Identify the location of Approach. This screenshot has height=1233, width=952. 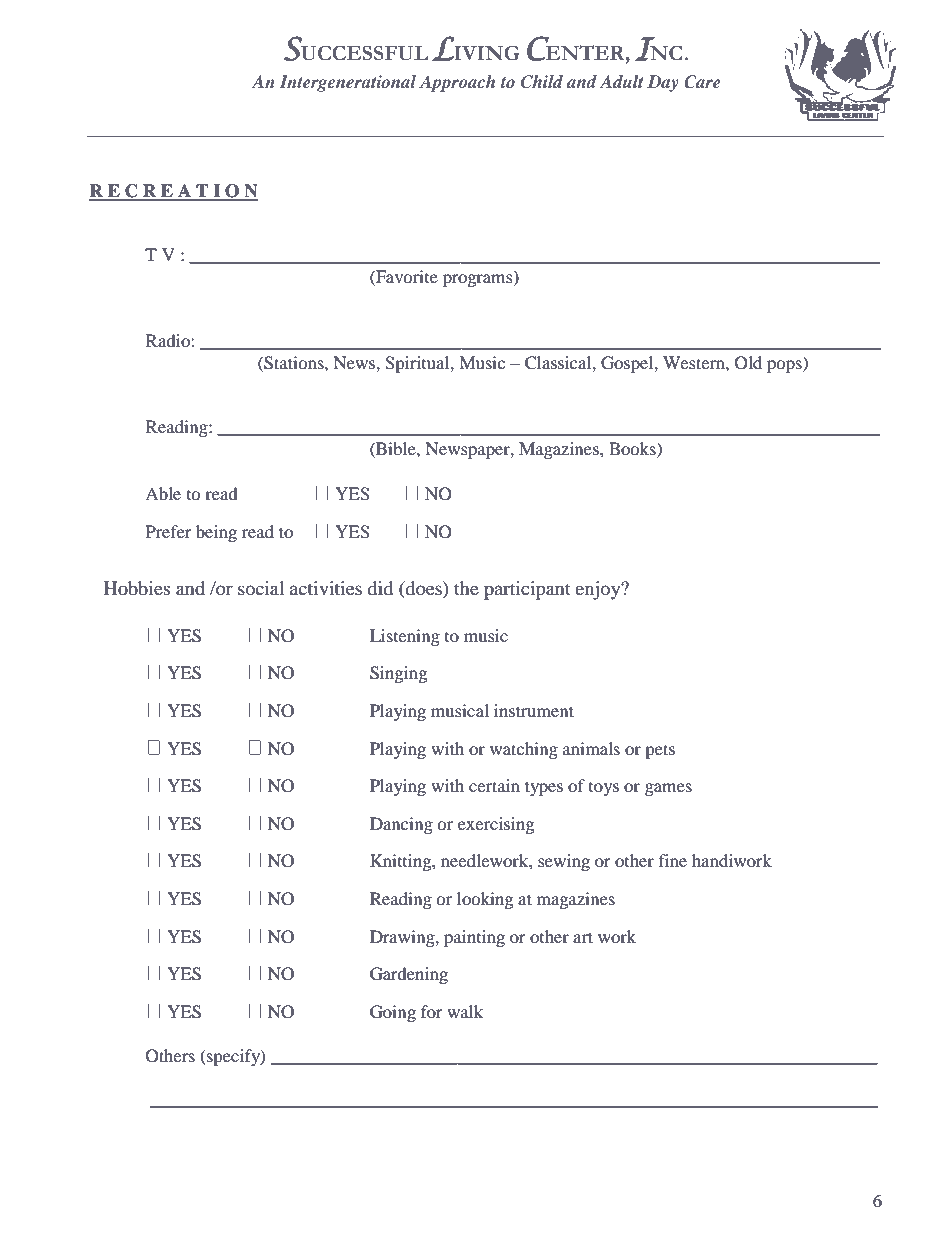
(457, 83).
